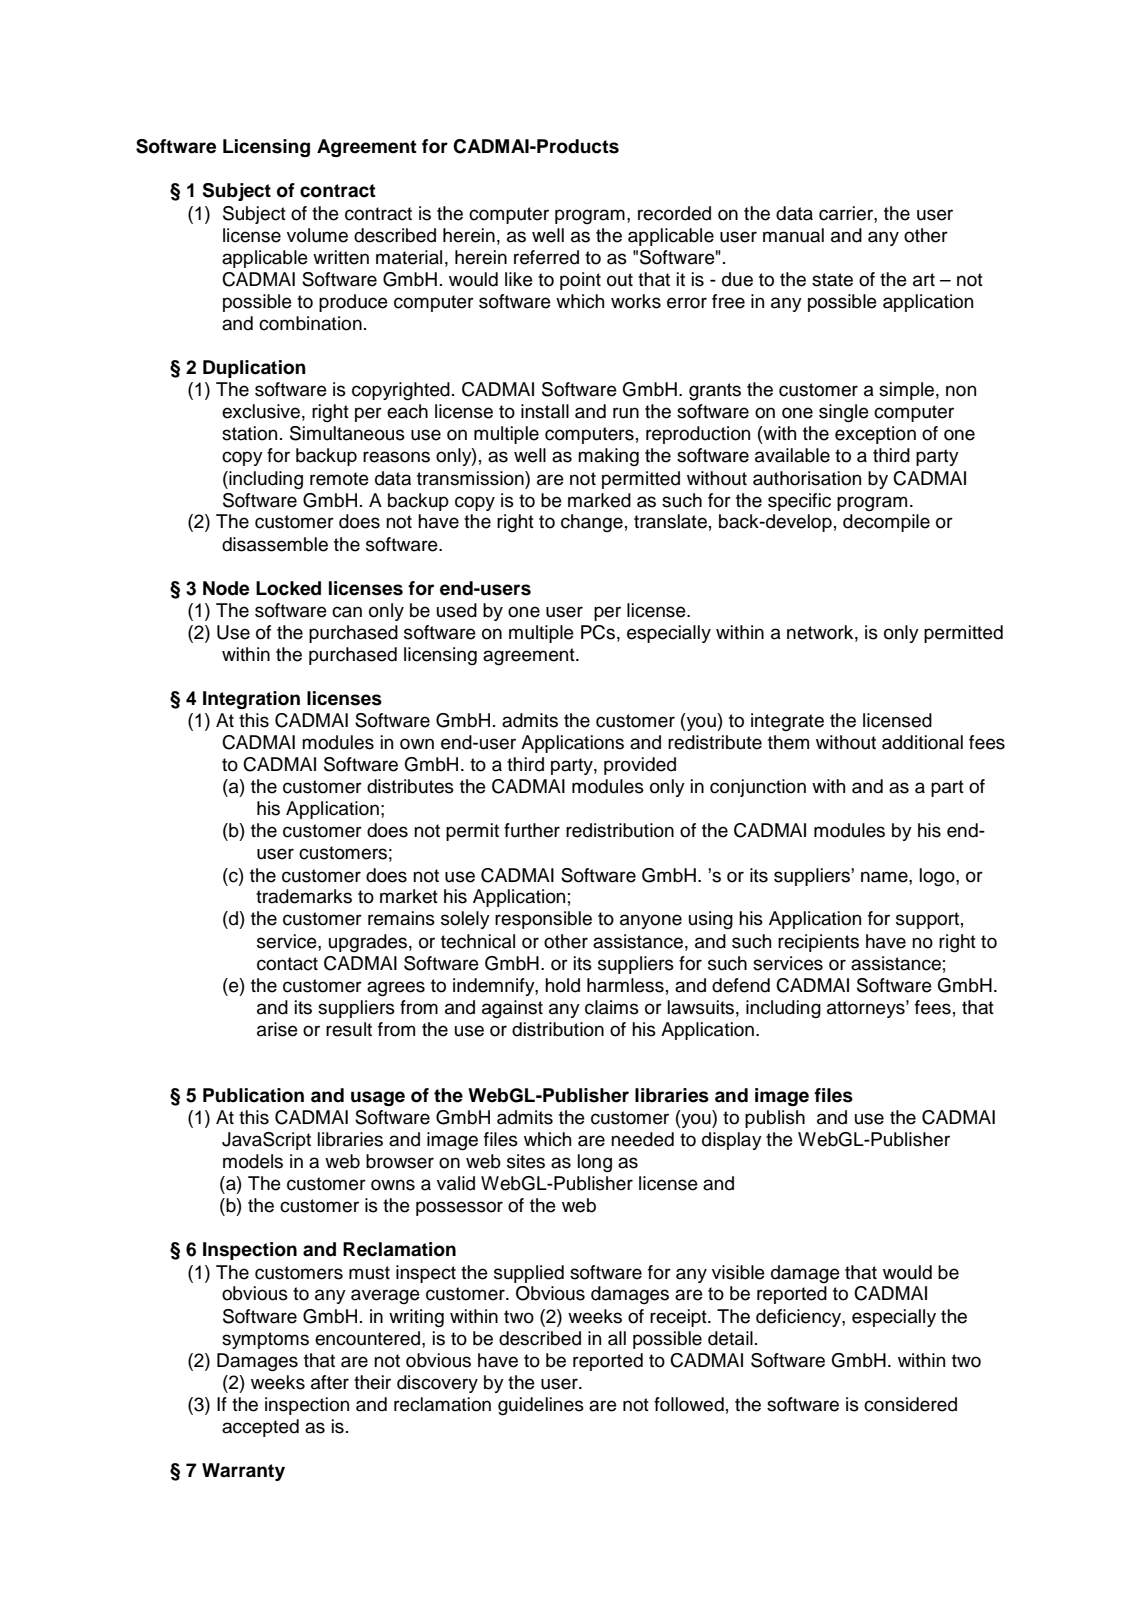 The width and height of the page is (1141, 1615). Describe the element at coordinates (832, 280) in the page. I see `state` at that location.
